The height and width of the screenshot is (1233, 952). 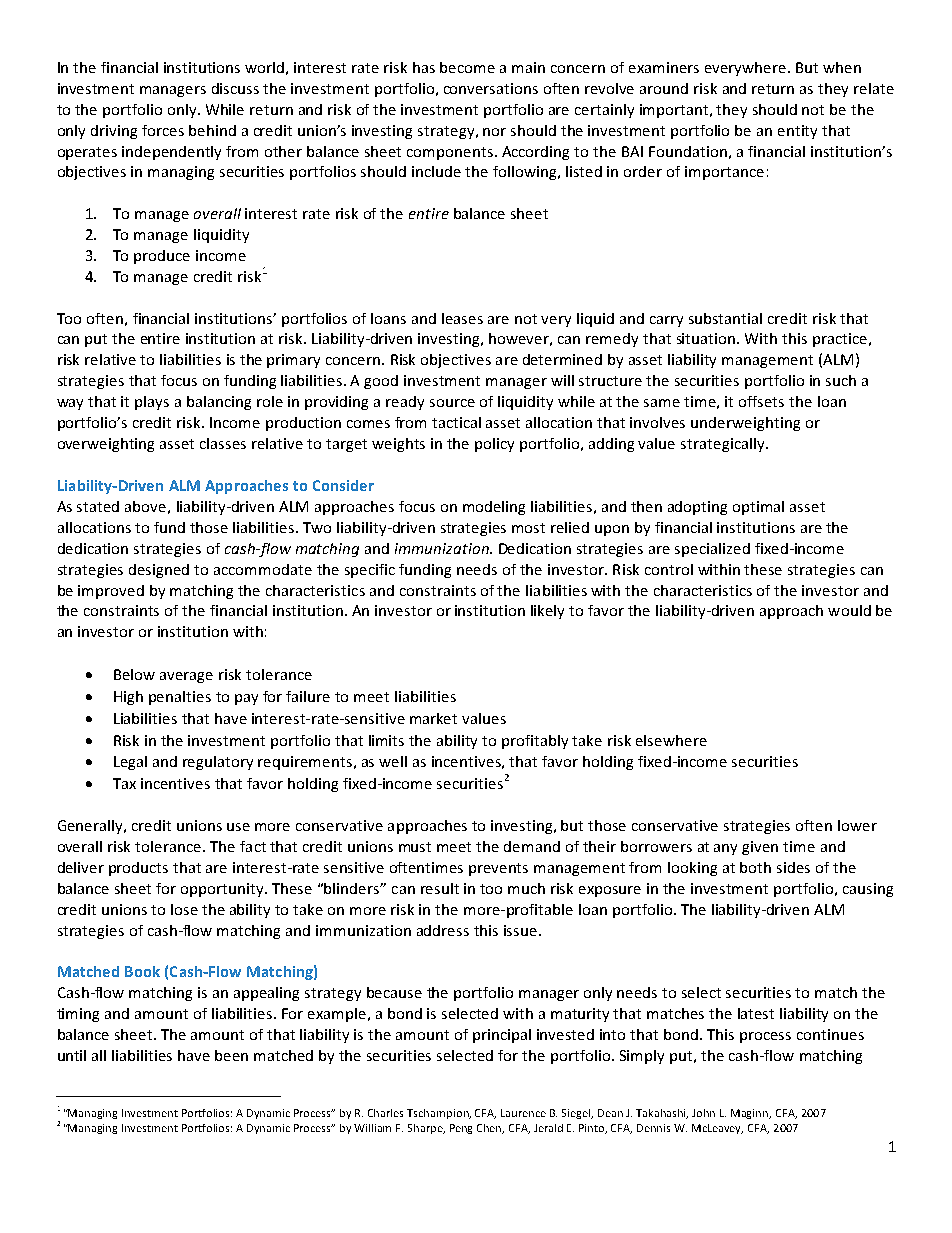 What do you see at coordinates (138, 869) in the screenshot?
I see `products` at bounding box center [138, 869].
